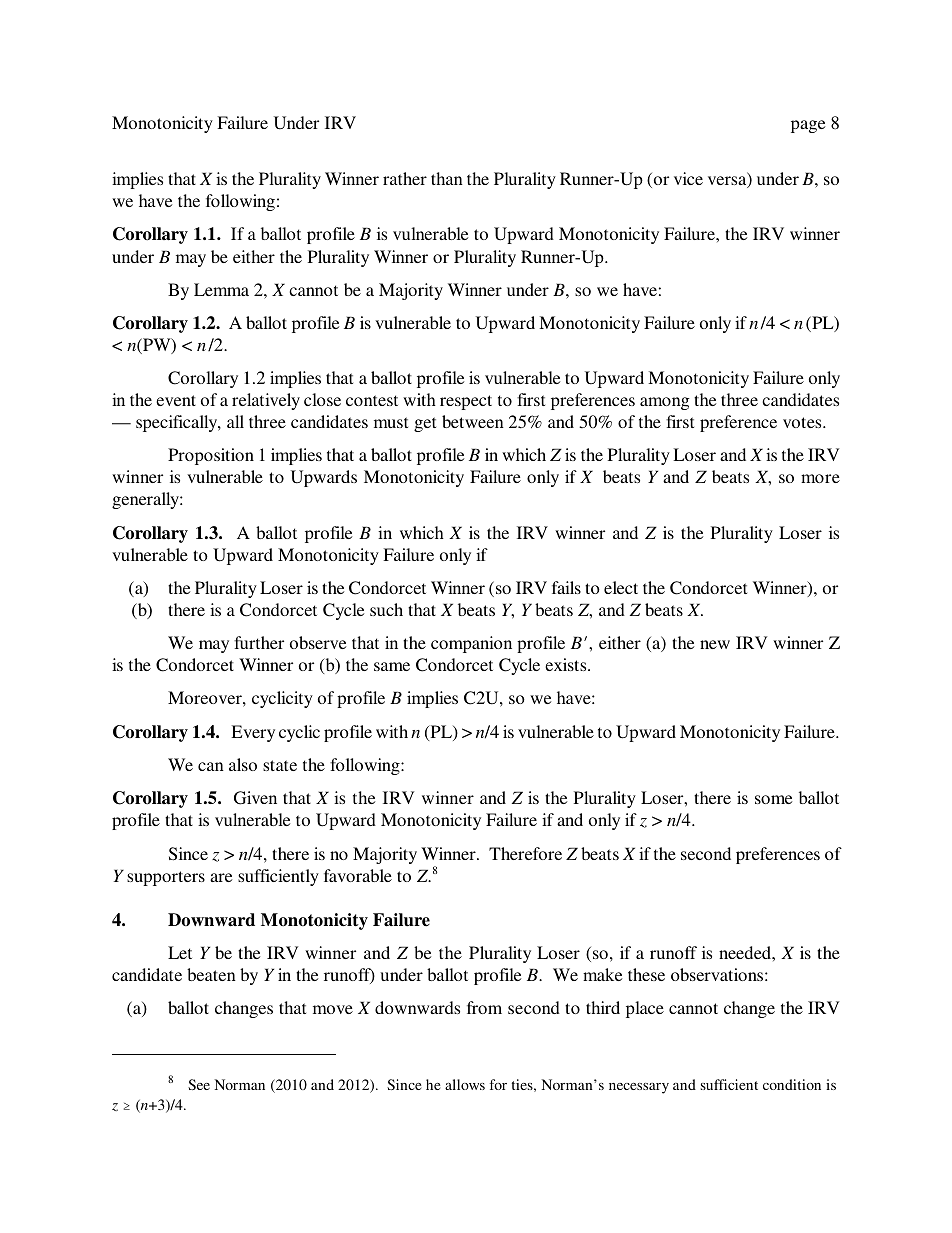 The image size is (952, 1233). What do you see at coordinates (266, 401) in the image?
I see `relatively` at bounding box center [266, 401].
